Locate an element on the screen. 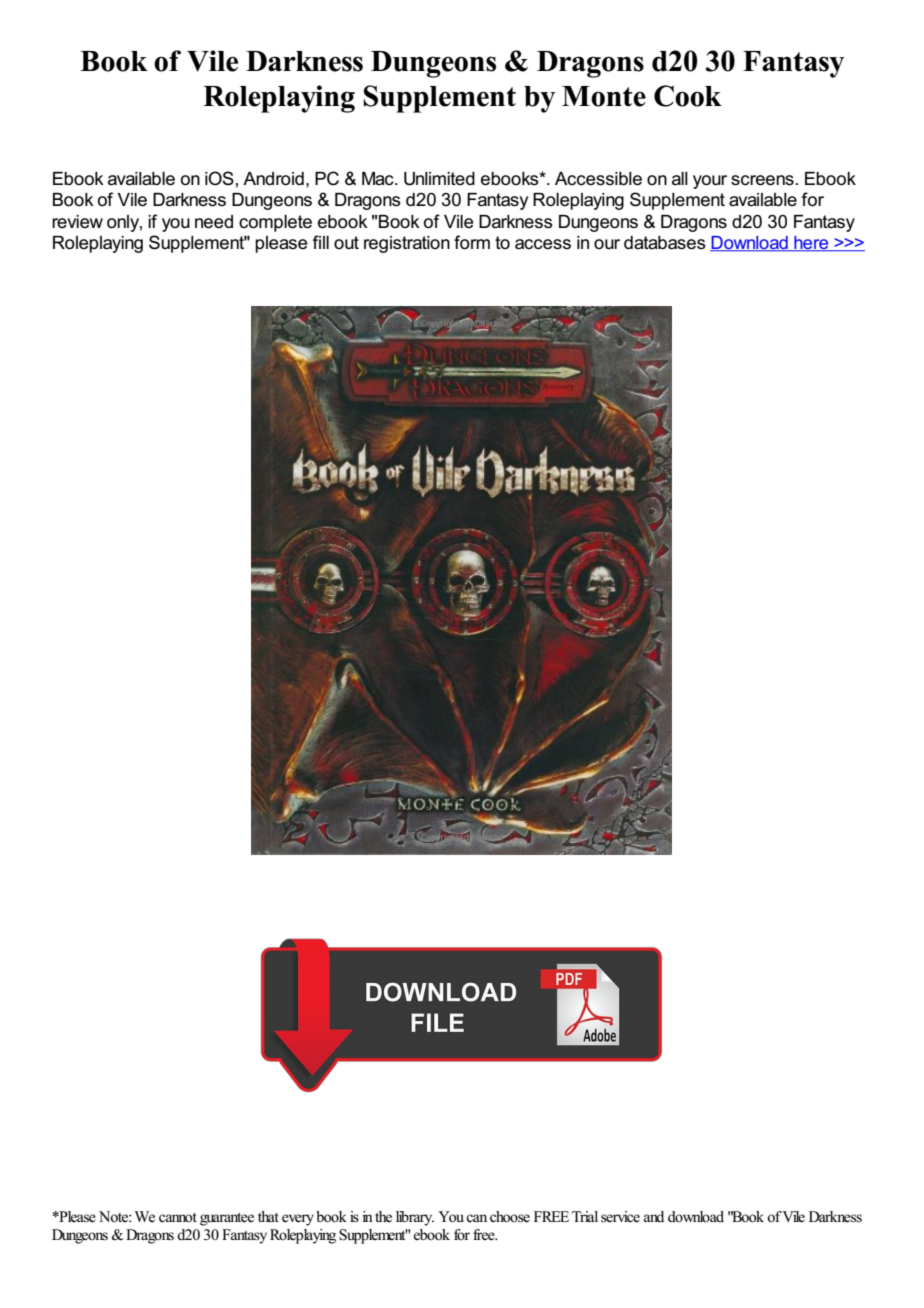 This screenshot has width=924, height=1308. Unlimited is located at coordinates (439, 179).
